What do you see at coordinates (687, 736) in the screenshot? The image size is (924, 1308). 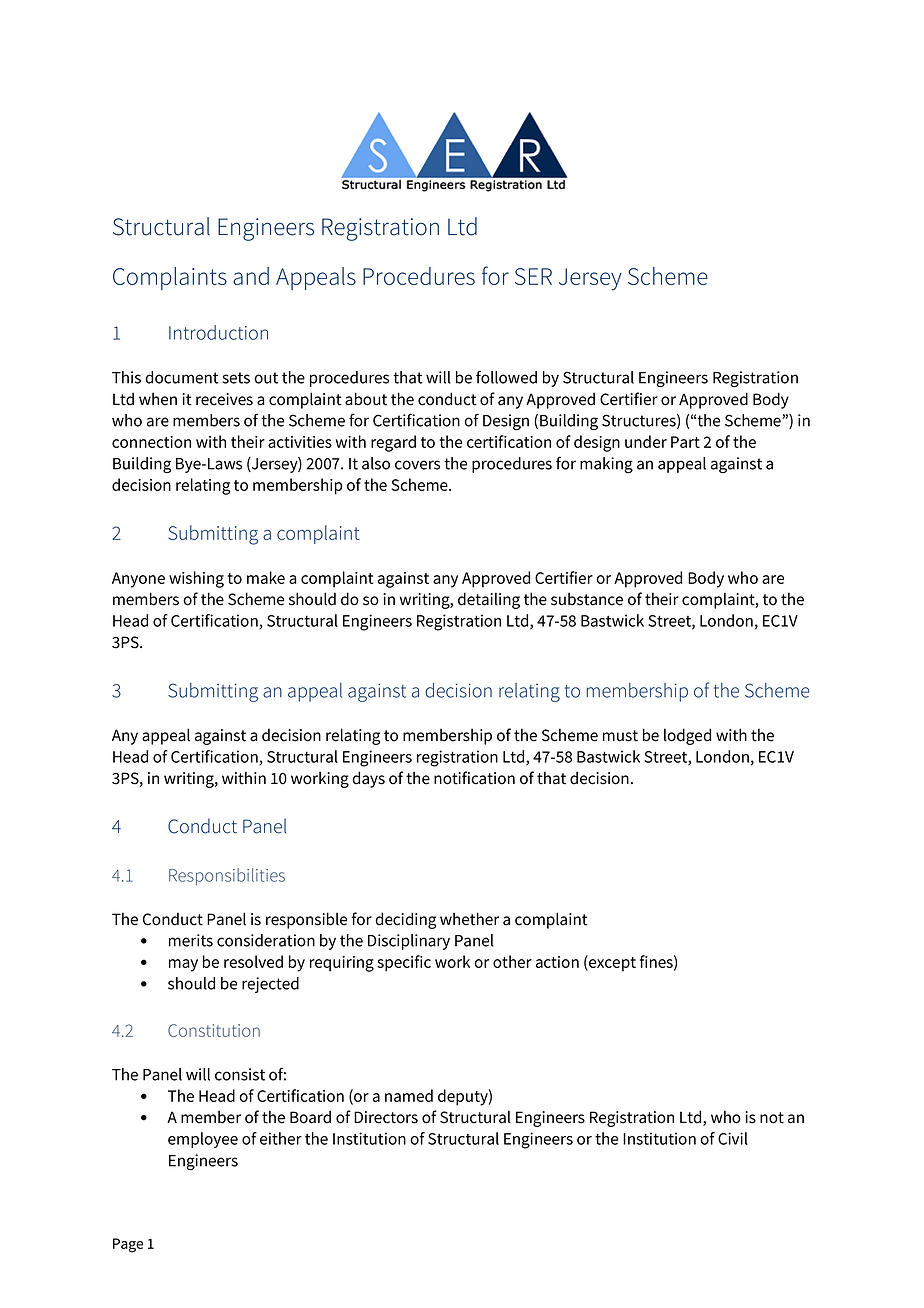 I see `lodged` at bounding box center [687, 736].
